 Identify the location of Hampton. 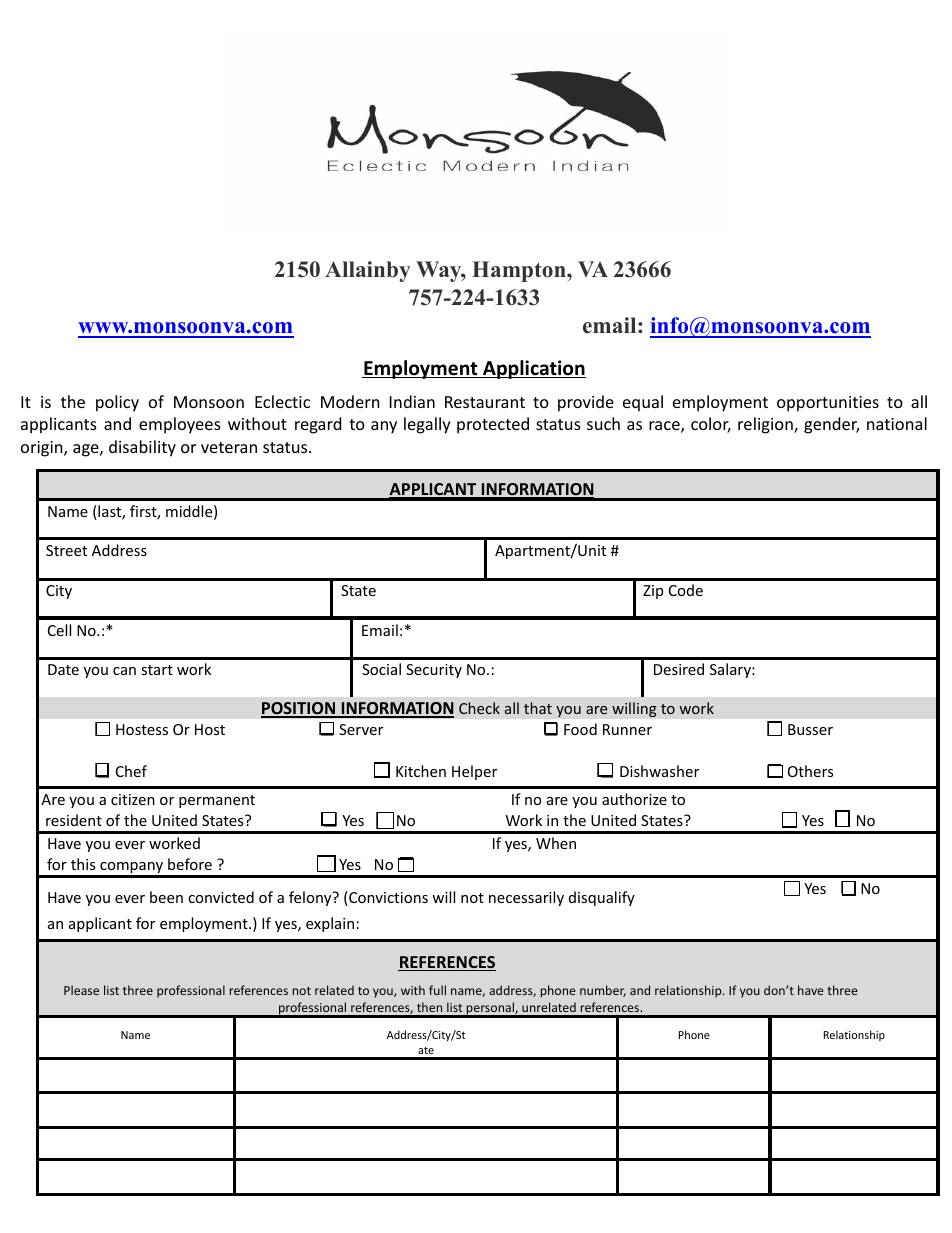
(520, 271).
